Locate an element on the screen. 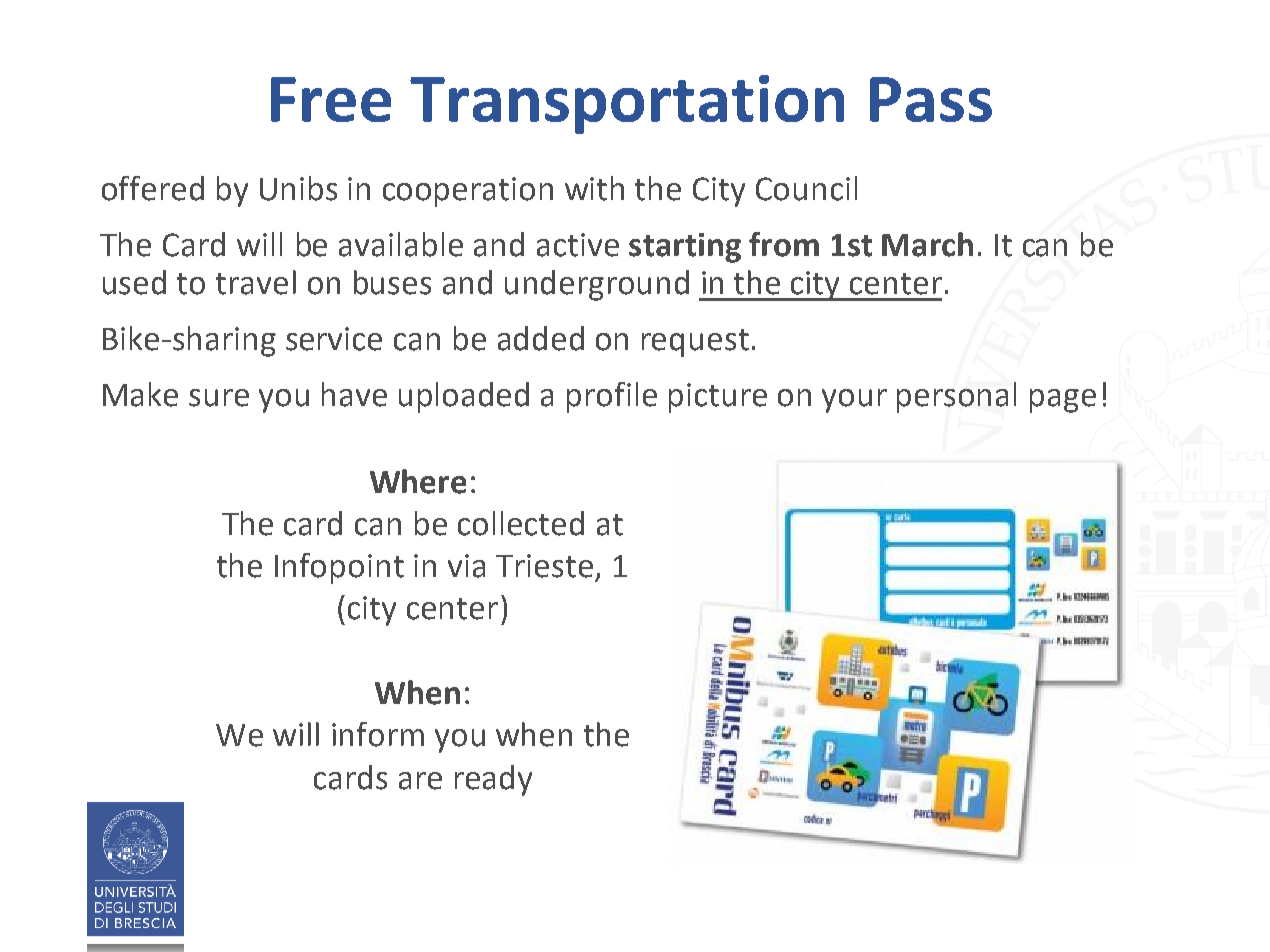  Where is located at coordinates (418, 481).
